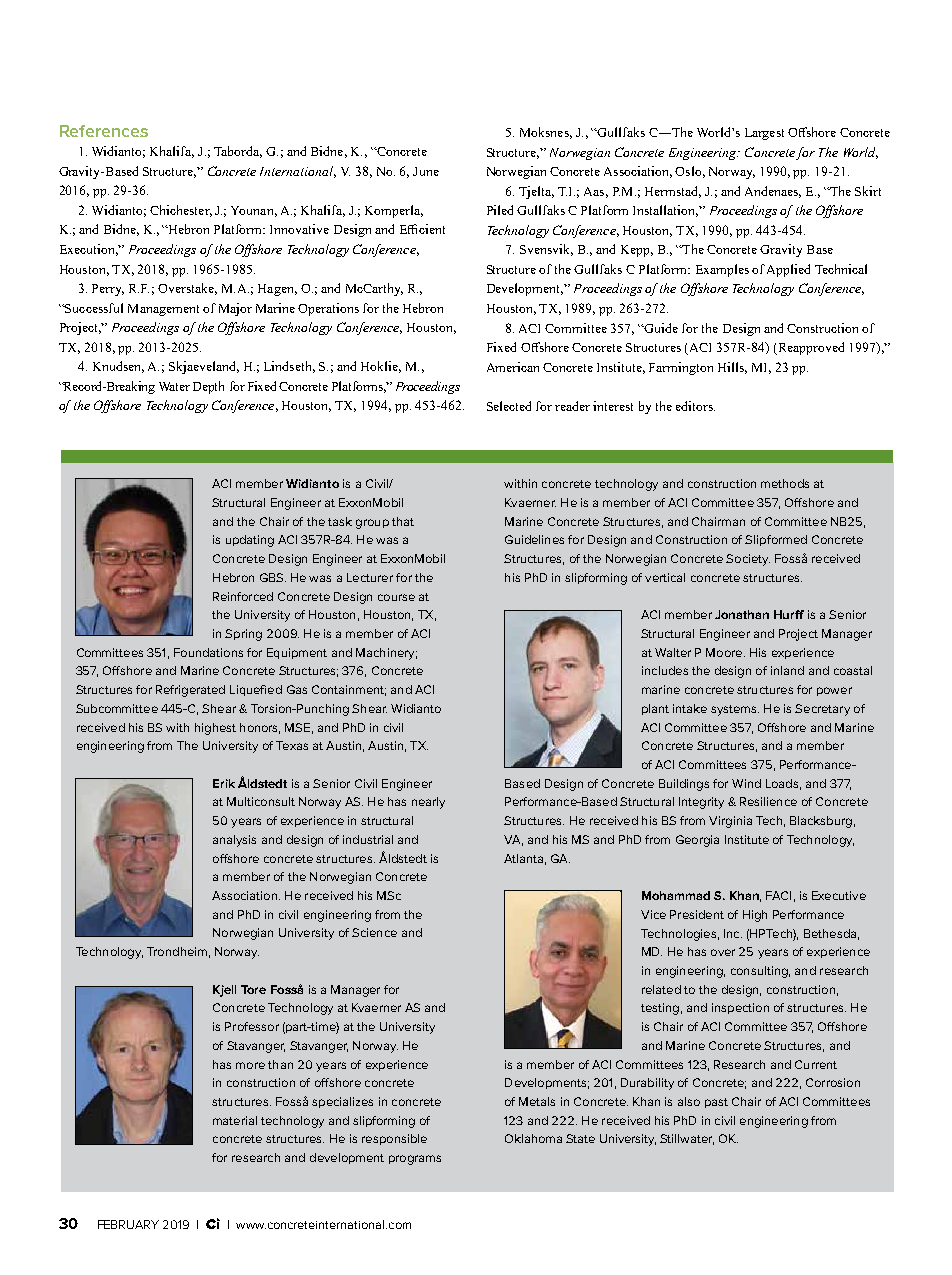 The height and width of the screenshot is (1275, 952). Describe the element at coordinates (764, 134) in the screenshot. I see `Largest` at that location.
